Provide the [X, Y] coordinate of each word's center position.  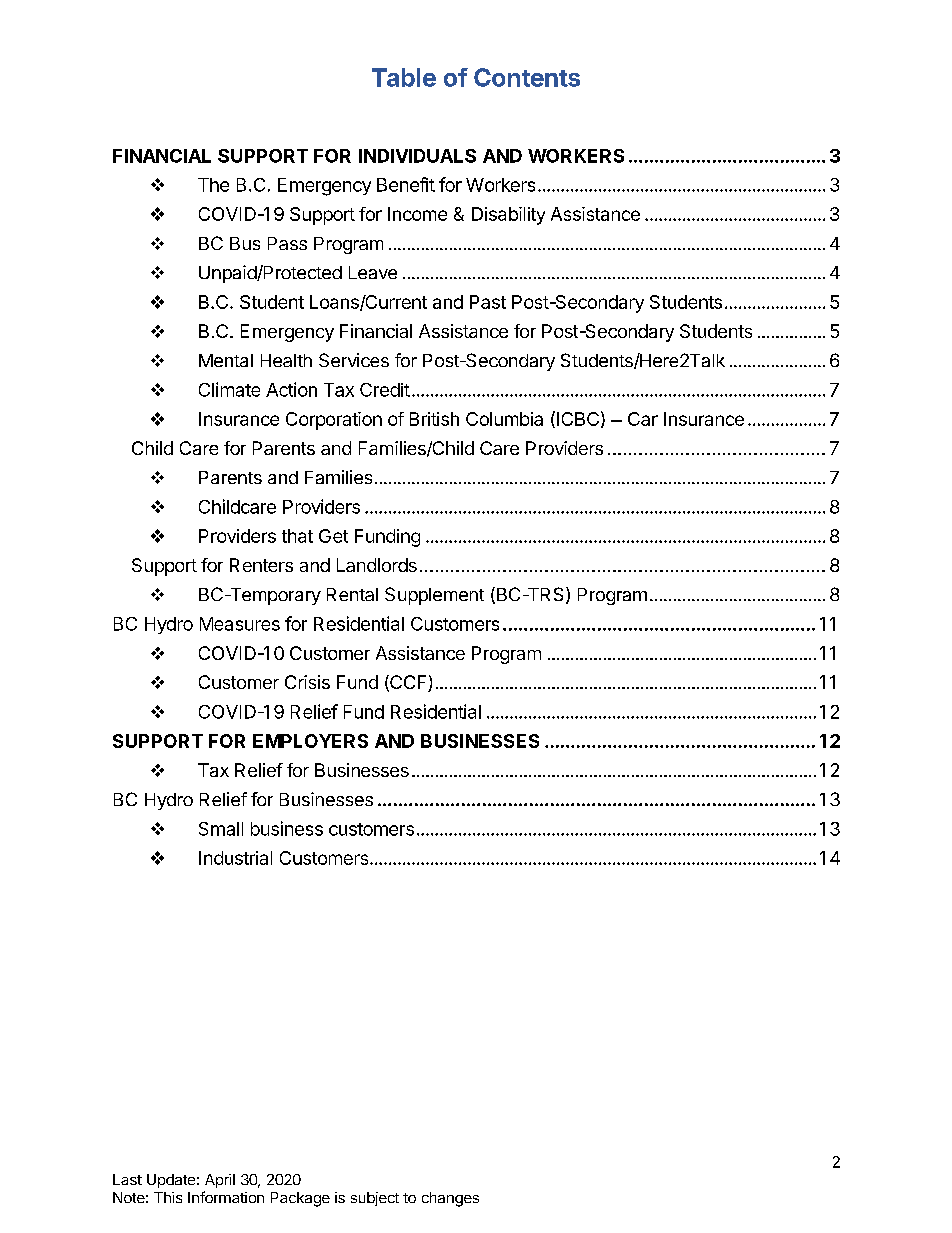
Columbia [504, 419]
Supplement [434, 596]
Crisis [307, 682]
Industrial [235, 858]
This [168, 1197]
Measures [240, 624]
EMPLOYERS [310, 741]
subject [375, 1199]
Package [300, 1199]
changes [450, 1199]
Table [404, 77]
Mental [226, 360]
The [213, 185]
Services [354, 360]
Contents [527, 77]
